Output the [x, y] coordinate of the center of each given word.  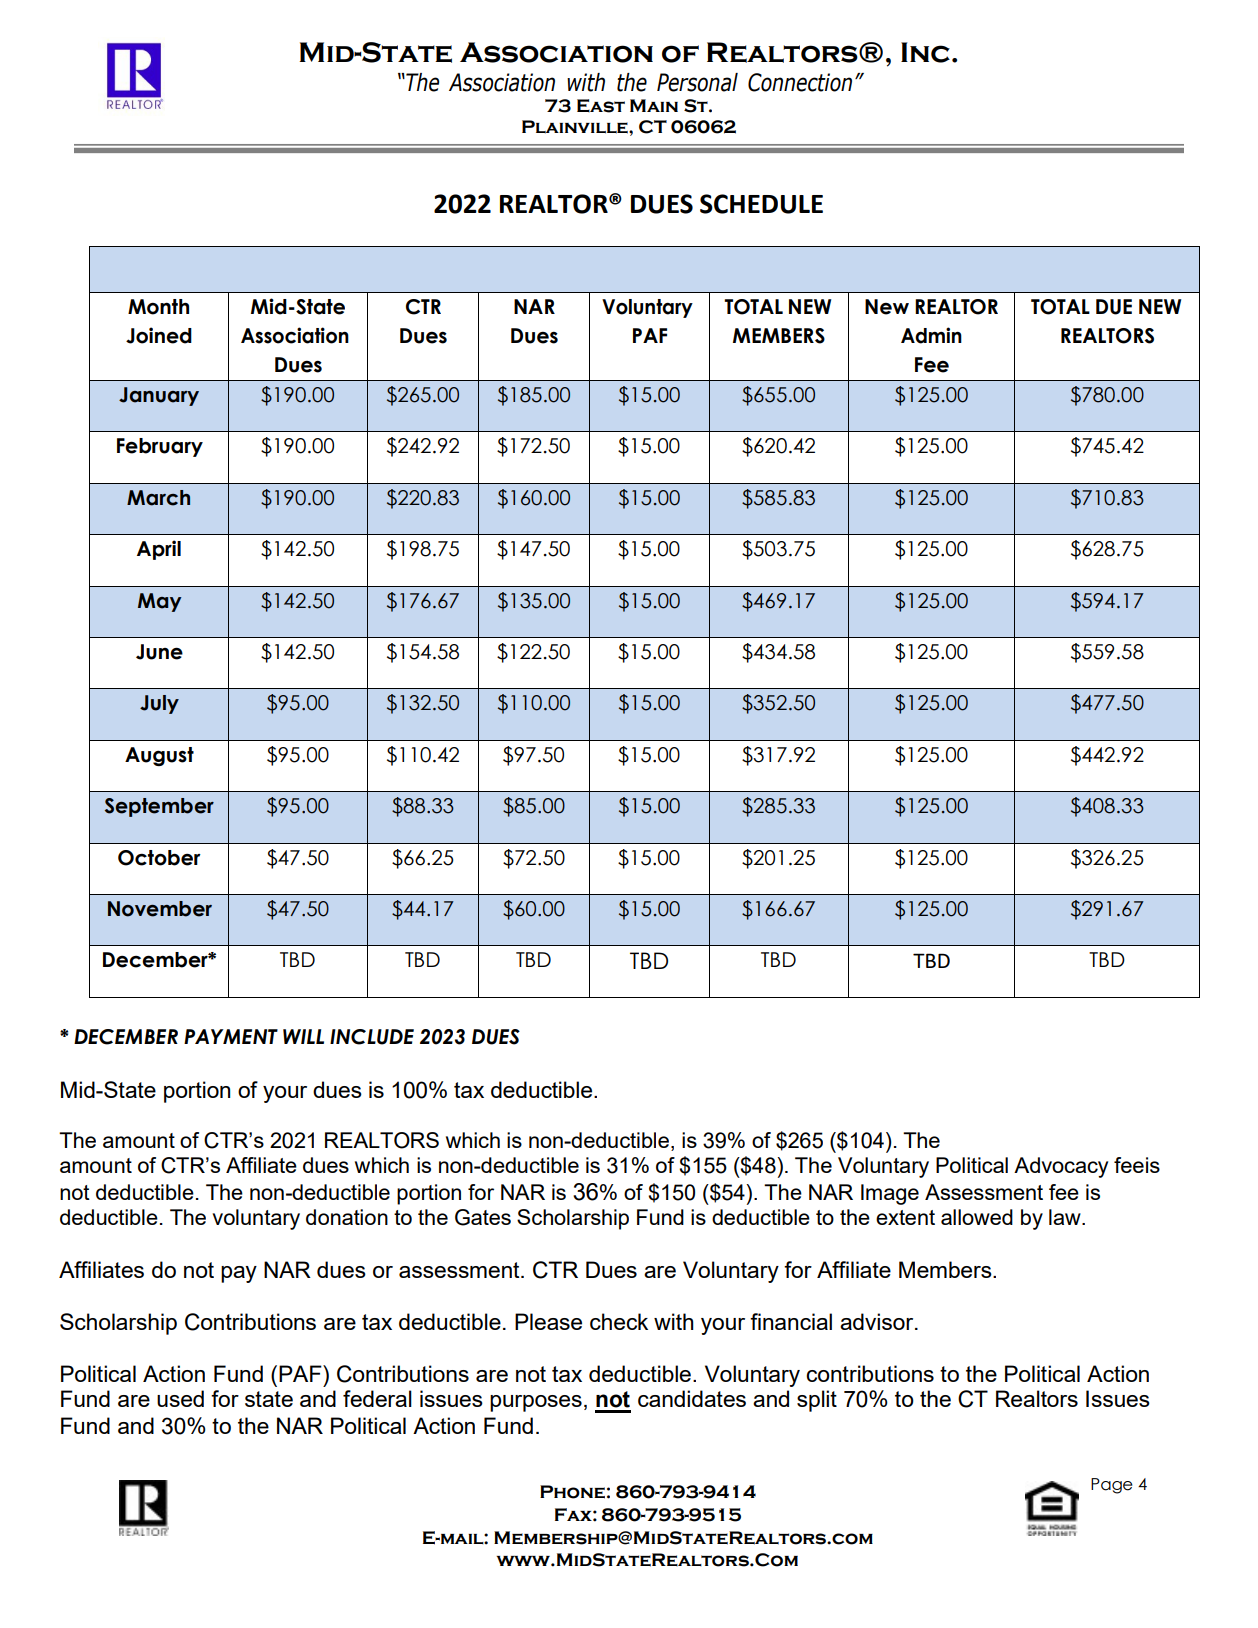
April [159, 550]
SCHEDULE [761, 204]
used [180, 1398]
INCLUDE [372, 1037]
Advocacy [1061, 1167]
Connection [800, 82]
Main [654, 105]
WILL [303, 1036]
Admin [931, 335]
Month [158, 307]
